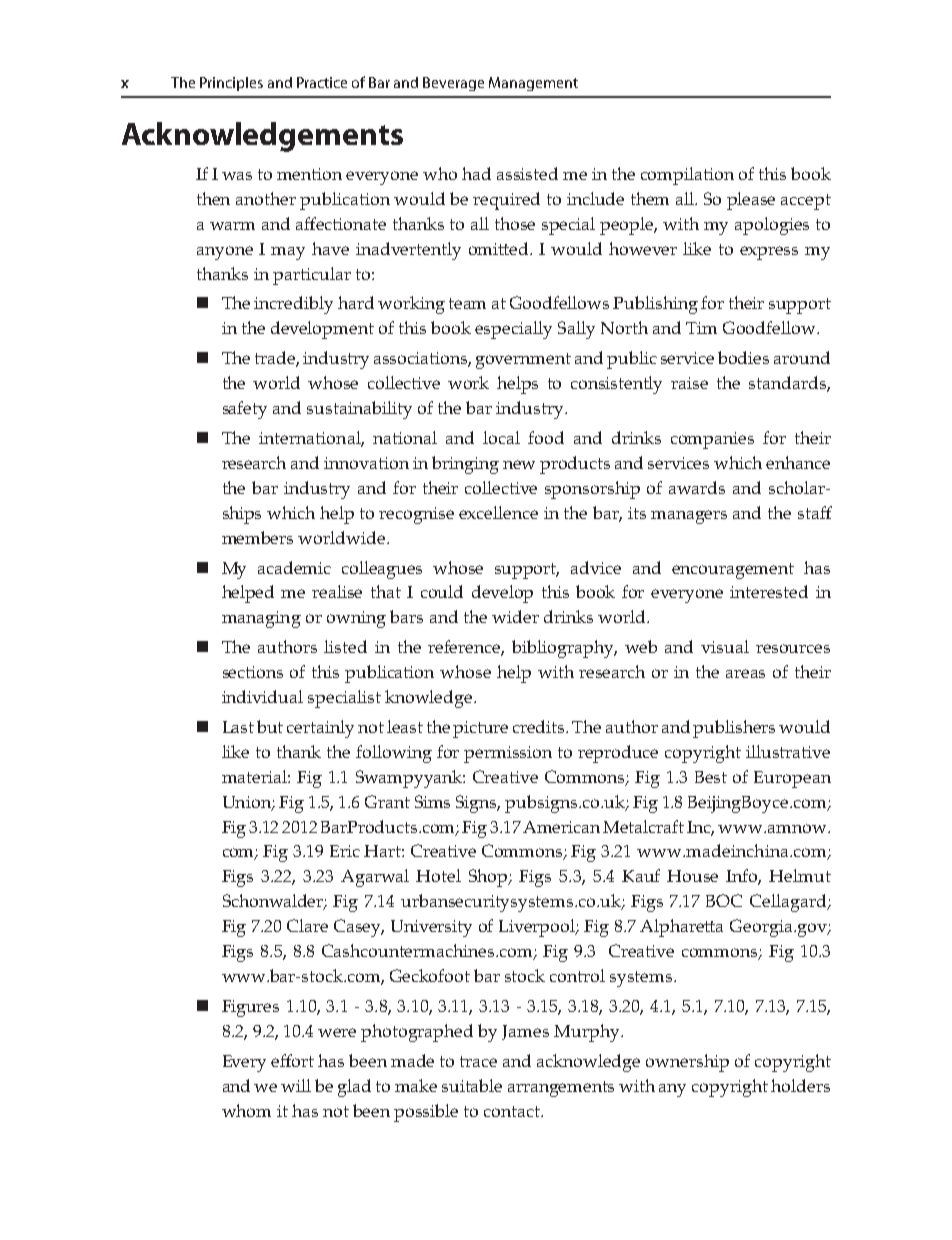 Image resolution: width=952 pixels, height=1240 pixels. What do you see at coordinates (687, 176) in the screenshot?
I see `compilation` at bounding box center [687, 176].
